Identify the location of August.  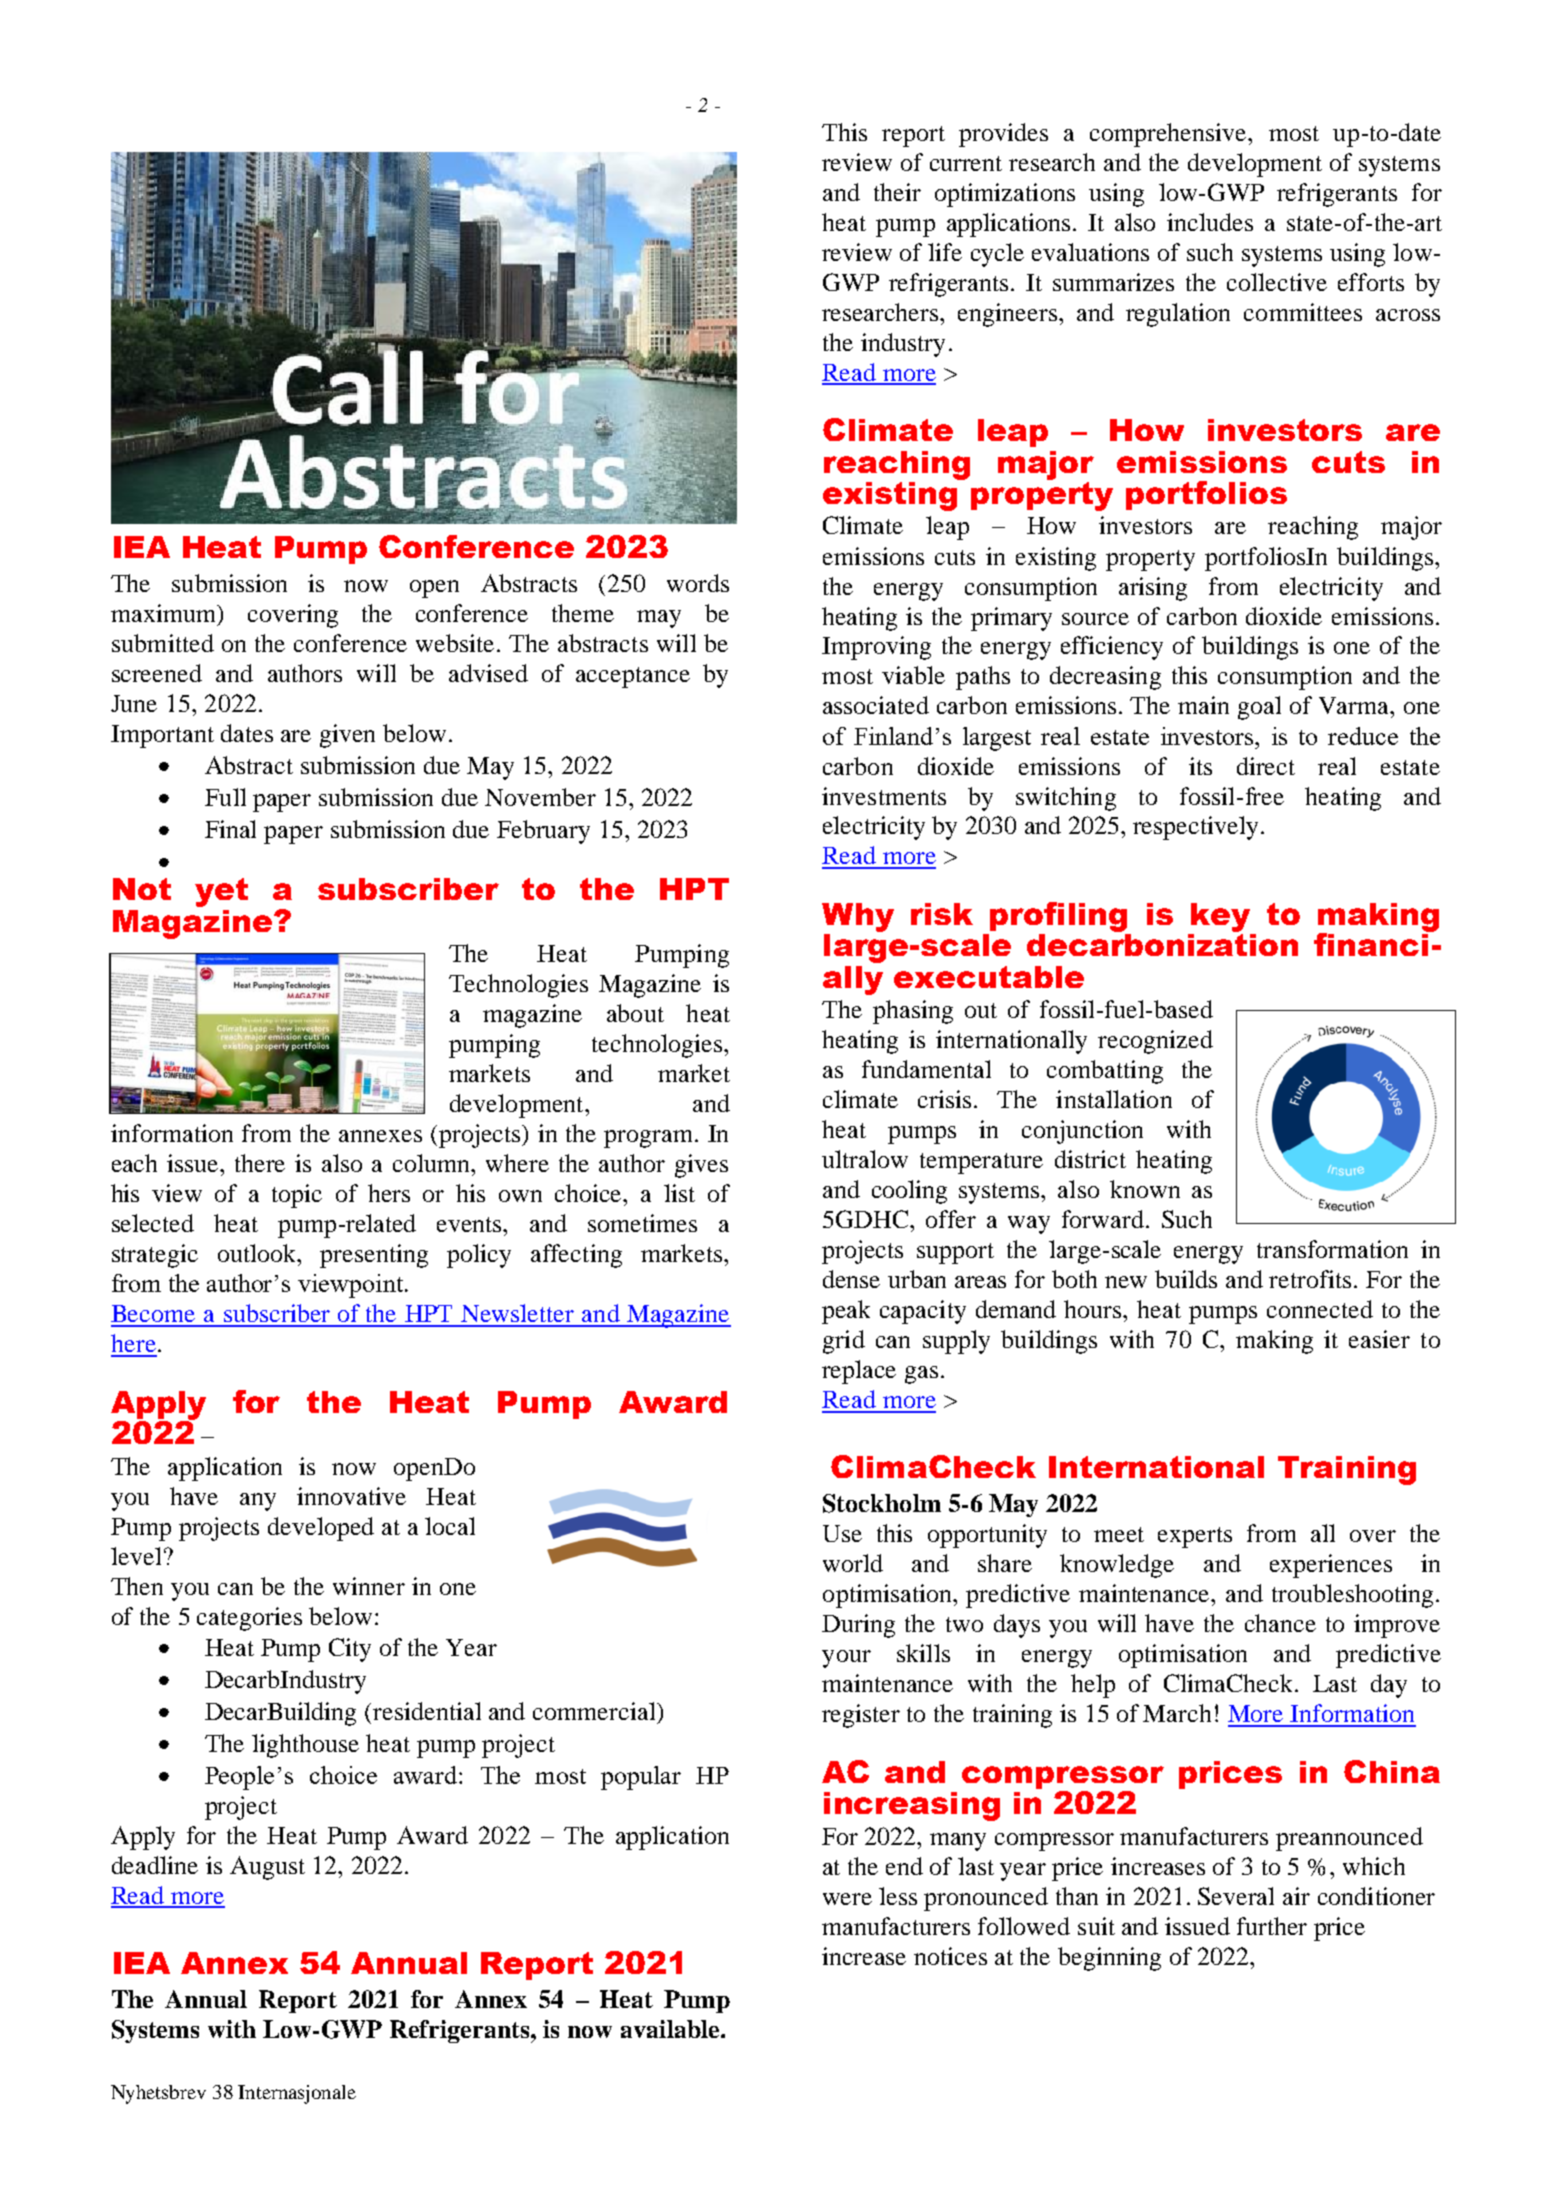
(267, 1868).
